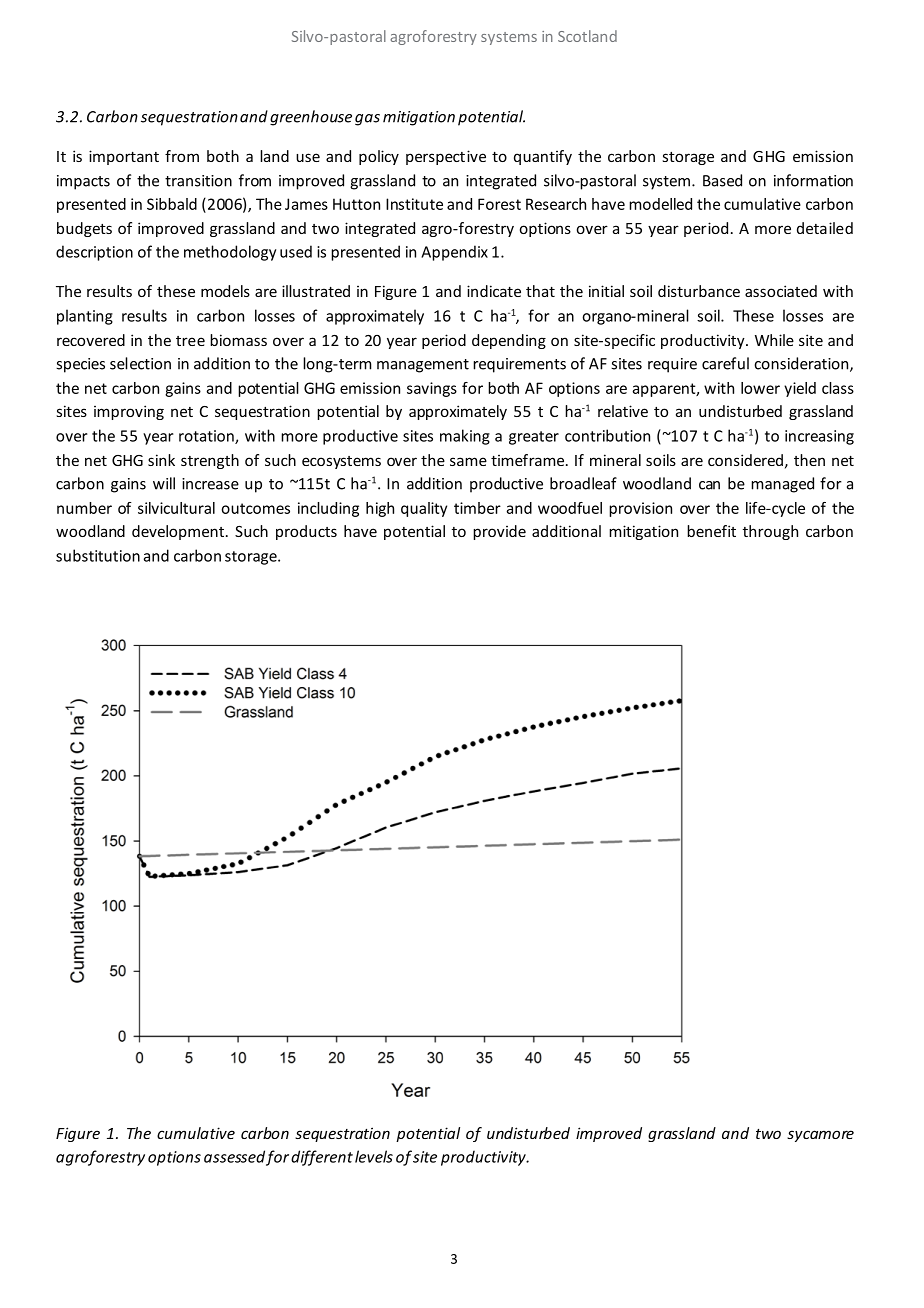 The height and width of the screenshot is (1308, 924). Describe the element at coordinates (760, 388) in the screenshot. I see `lower` at that location.
